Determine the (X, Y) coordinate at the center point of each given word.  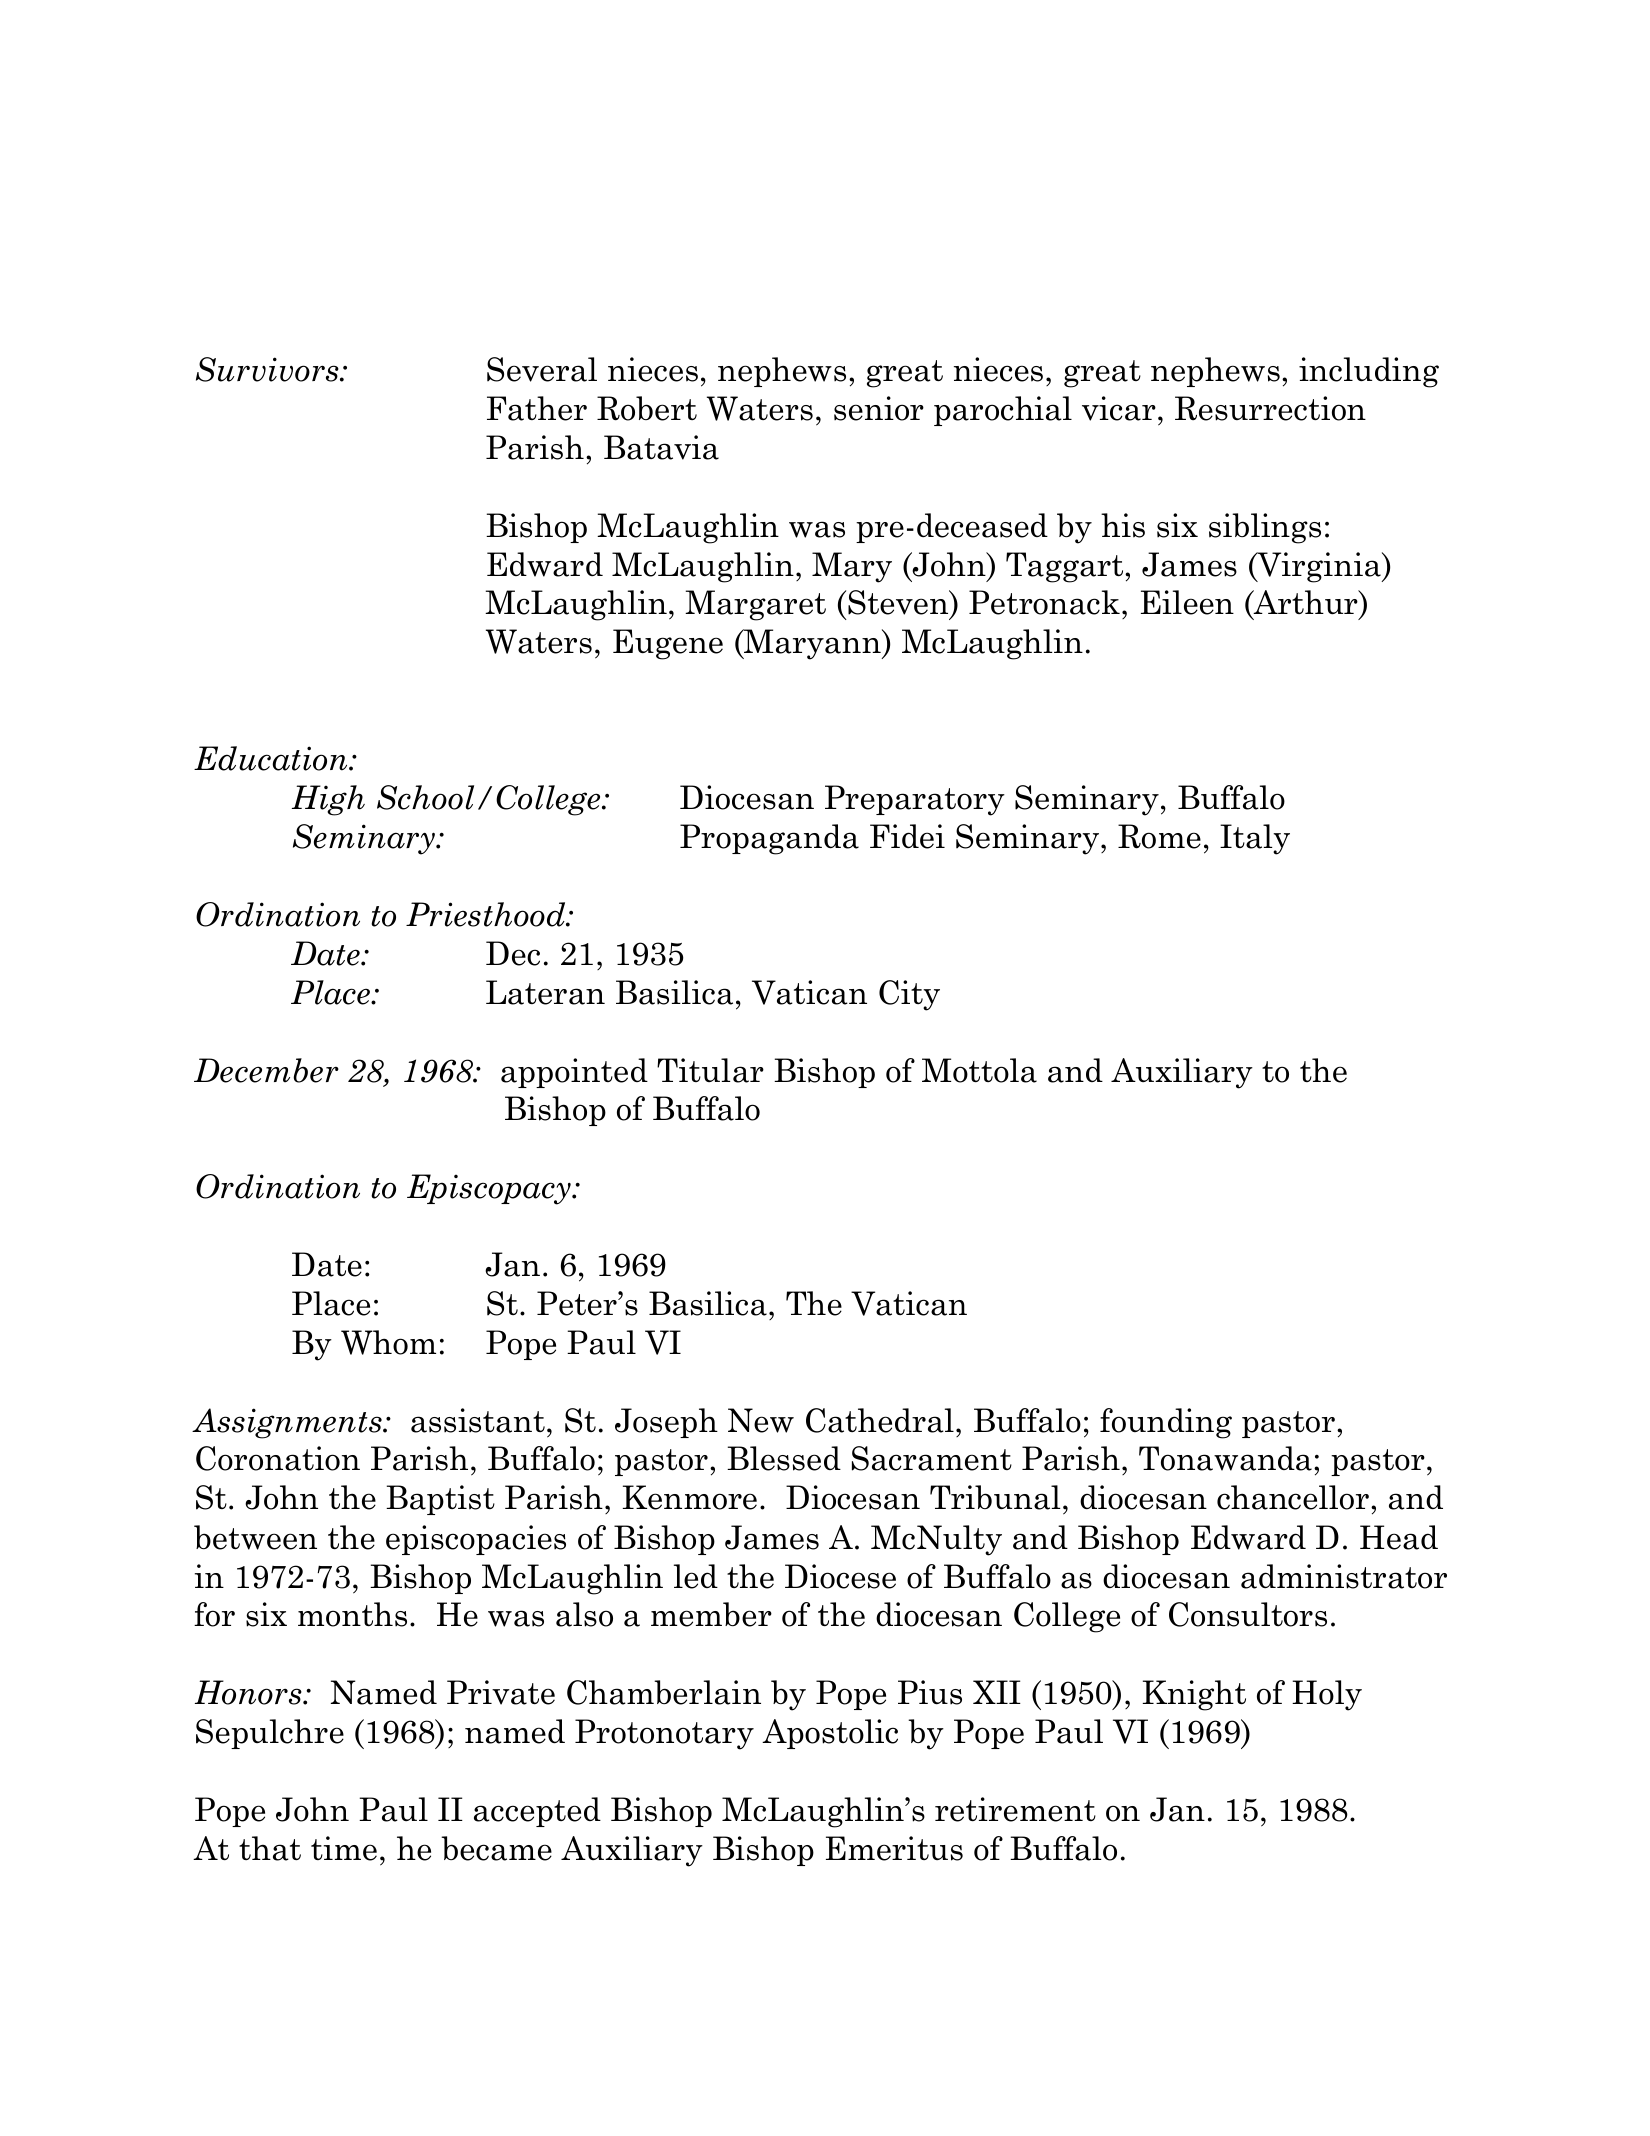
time (344, 1848)
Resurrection (1270, 408)
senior (879, 408)
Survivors (268, 369)
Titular (710, 1070)
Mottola (979, 1070)
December (266, 1070)
